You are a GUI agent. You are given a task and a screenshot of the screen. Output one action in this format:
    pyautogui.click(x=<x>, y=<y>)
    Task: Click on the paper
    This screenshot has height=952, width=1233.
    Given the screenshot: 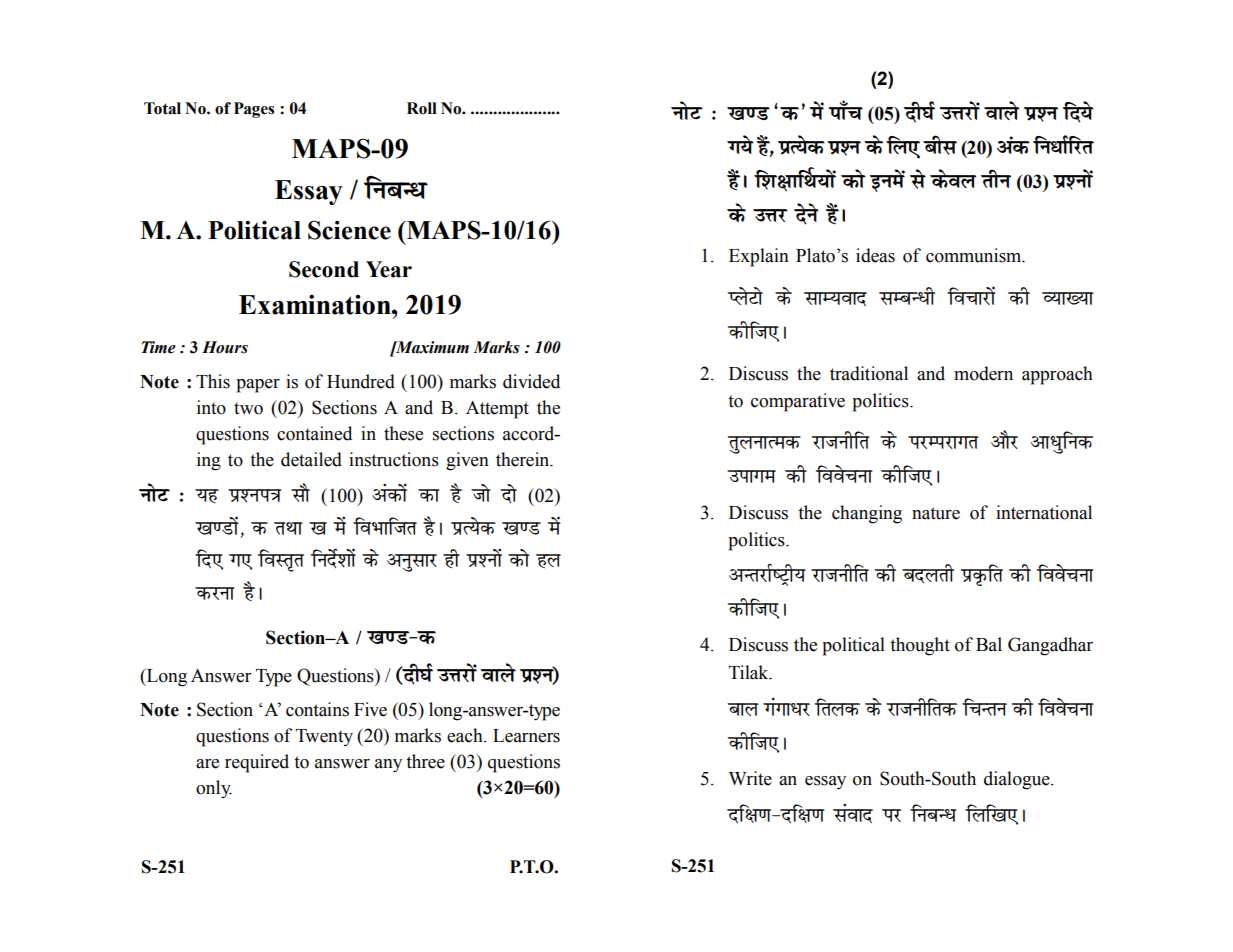 What is the action you would take?
    pyautogui.click(x=258, y=386)
